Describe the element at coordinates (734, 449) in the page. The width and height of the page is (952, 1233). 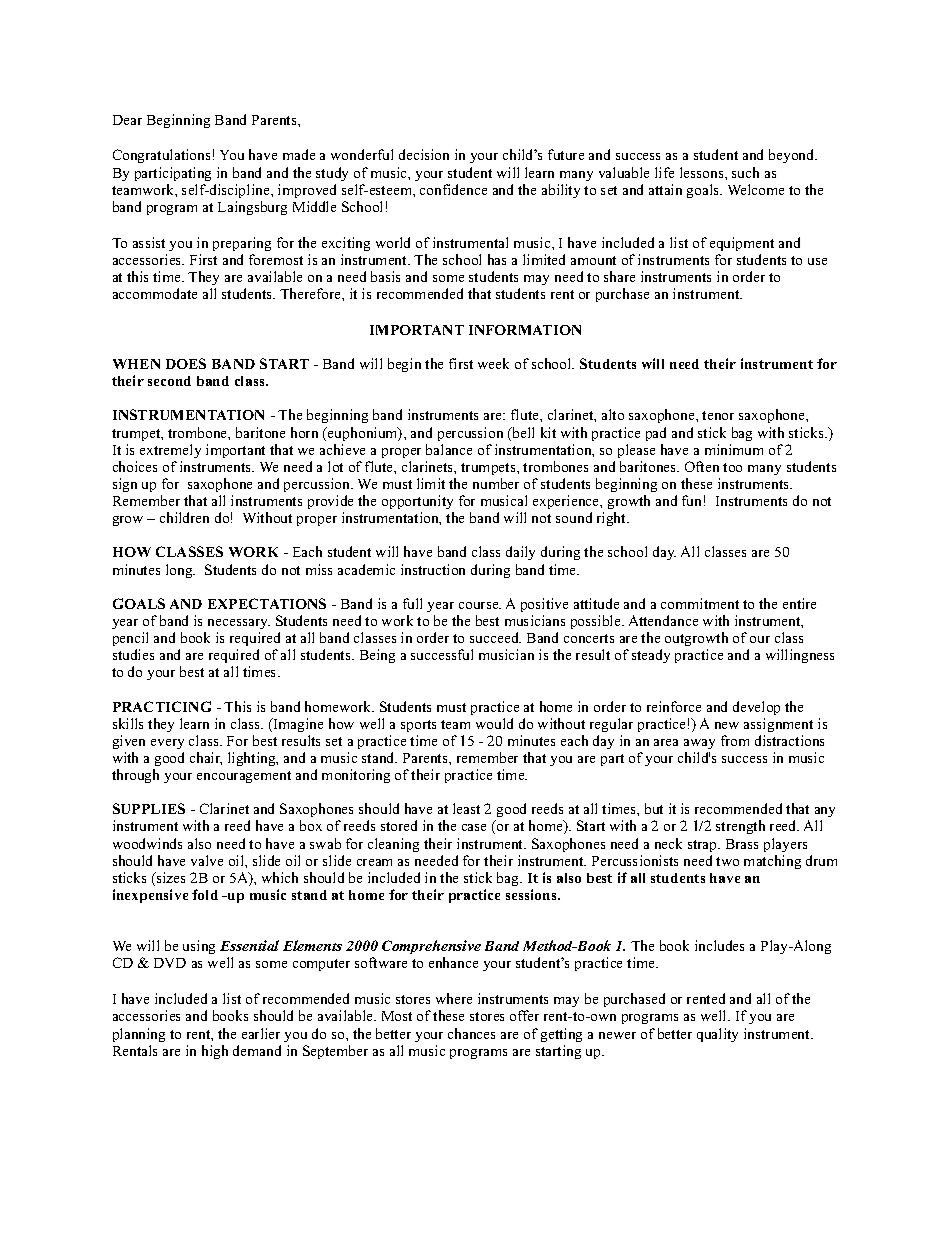
I see `minimum` at that location.
